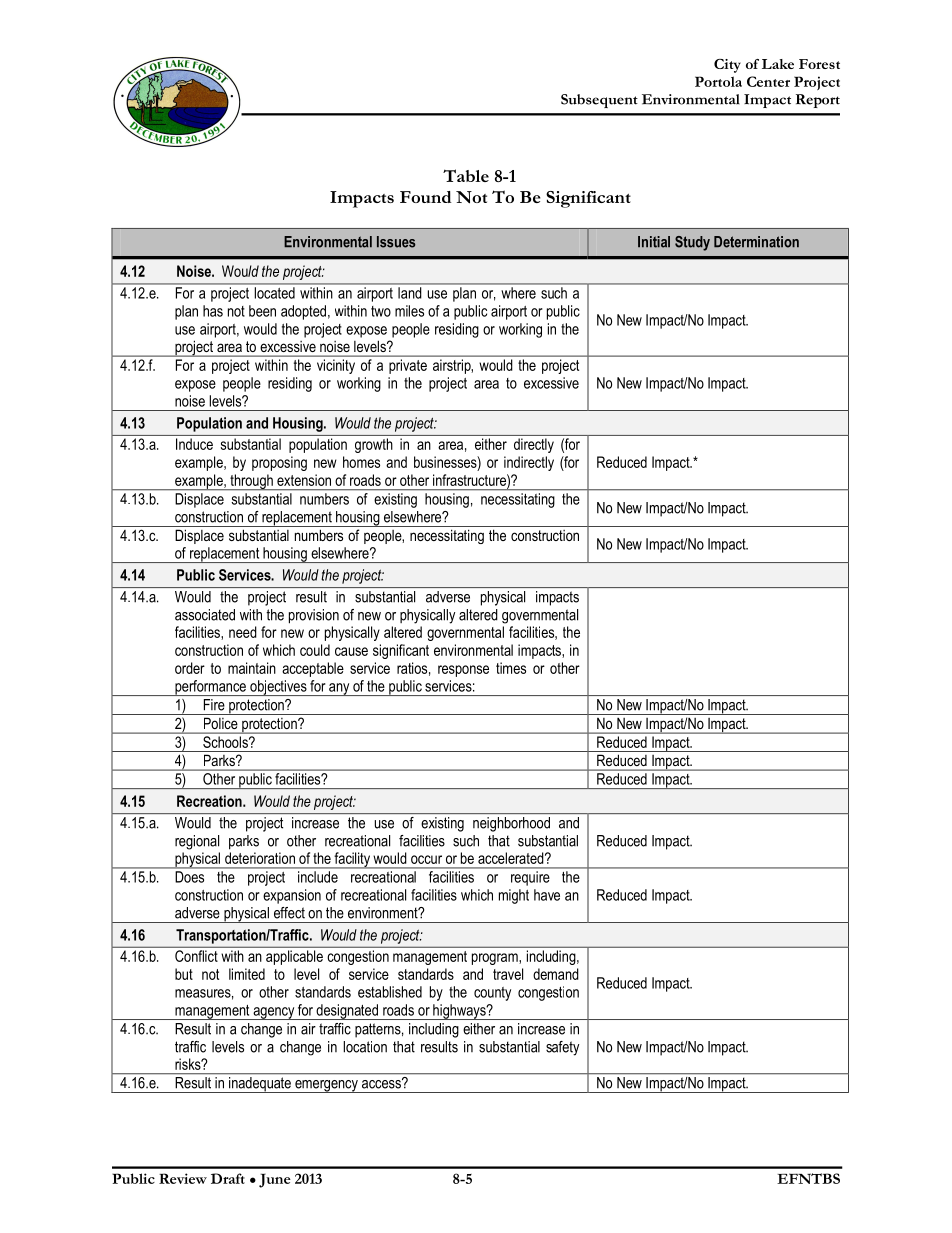  What do you see at coordinates (374, 445) in the screenshot?
I see `growth` at bounding box center [374, 445].
